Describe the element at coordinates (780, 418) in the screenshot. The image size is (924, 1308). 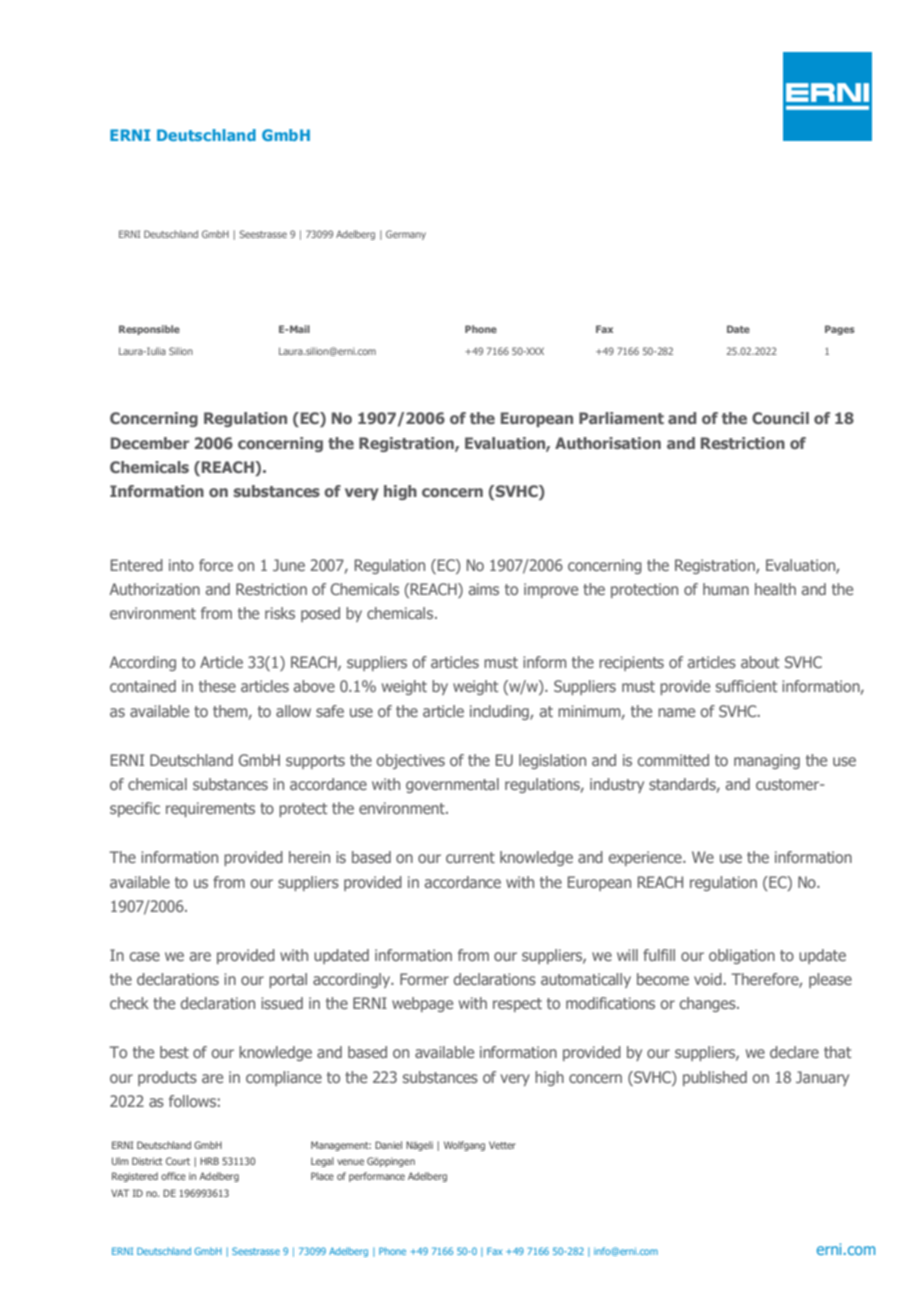
I see `Council` at that location.
